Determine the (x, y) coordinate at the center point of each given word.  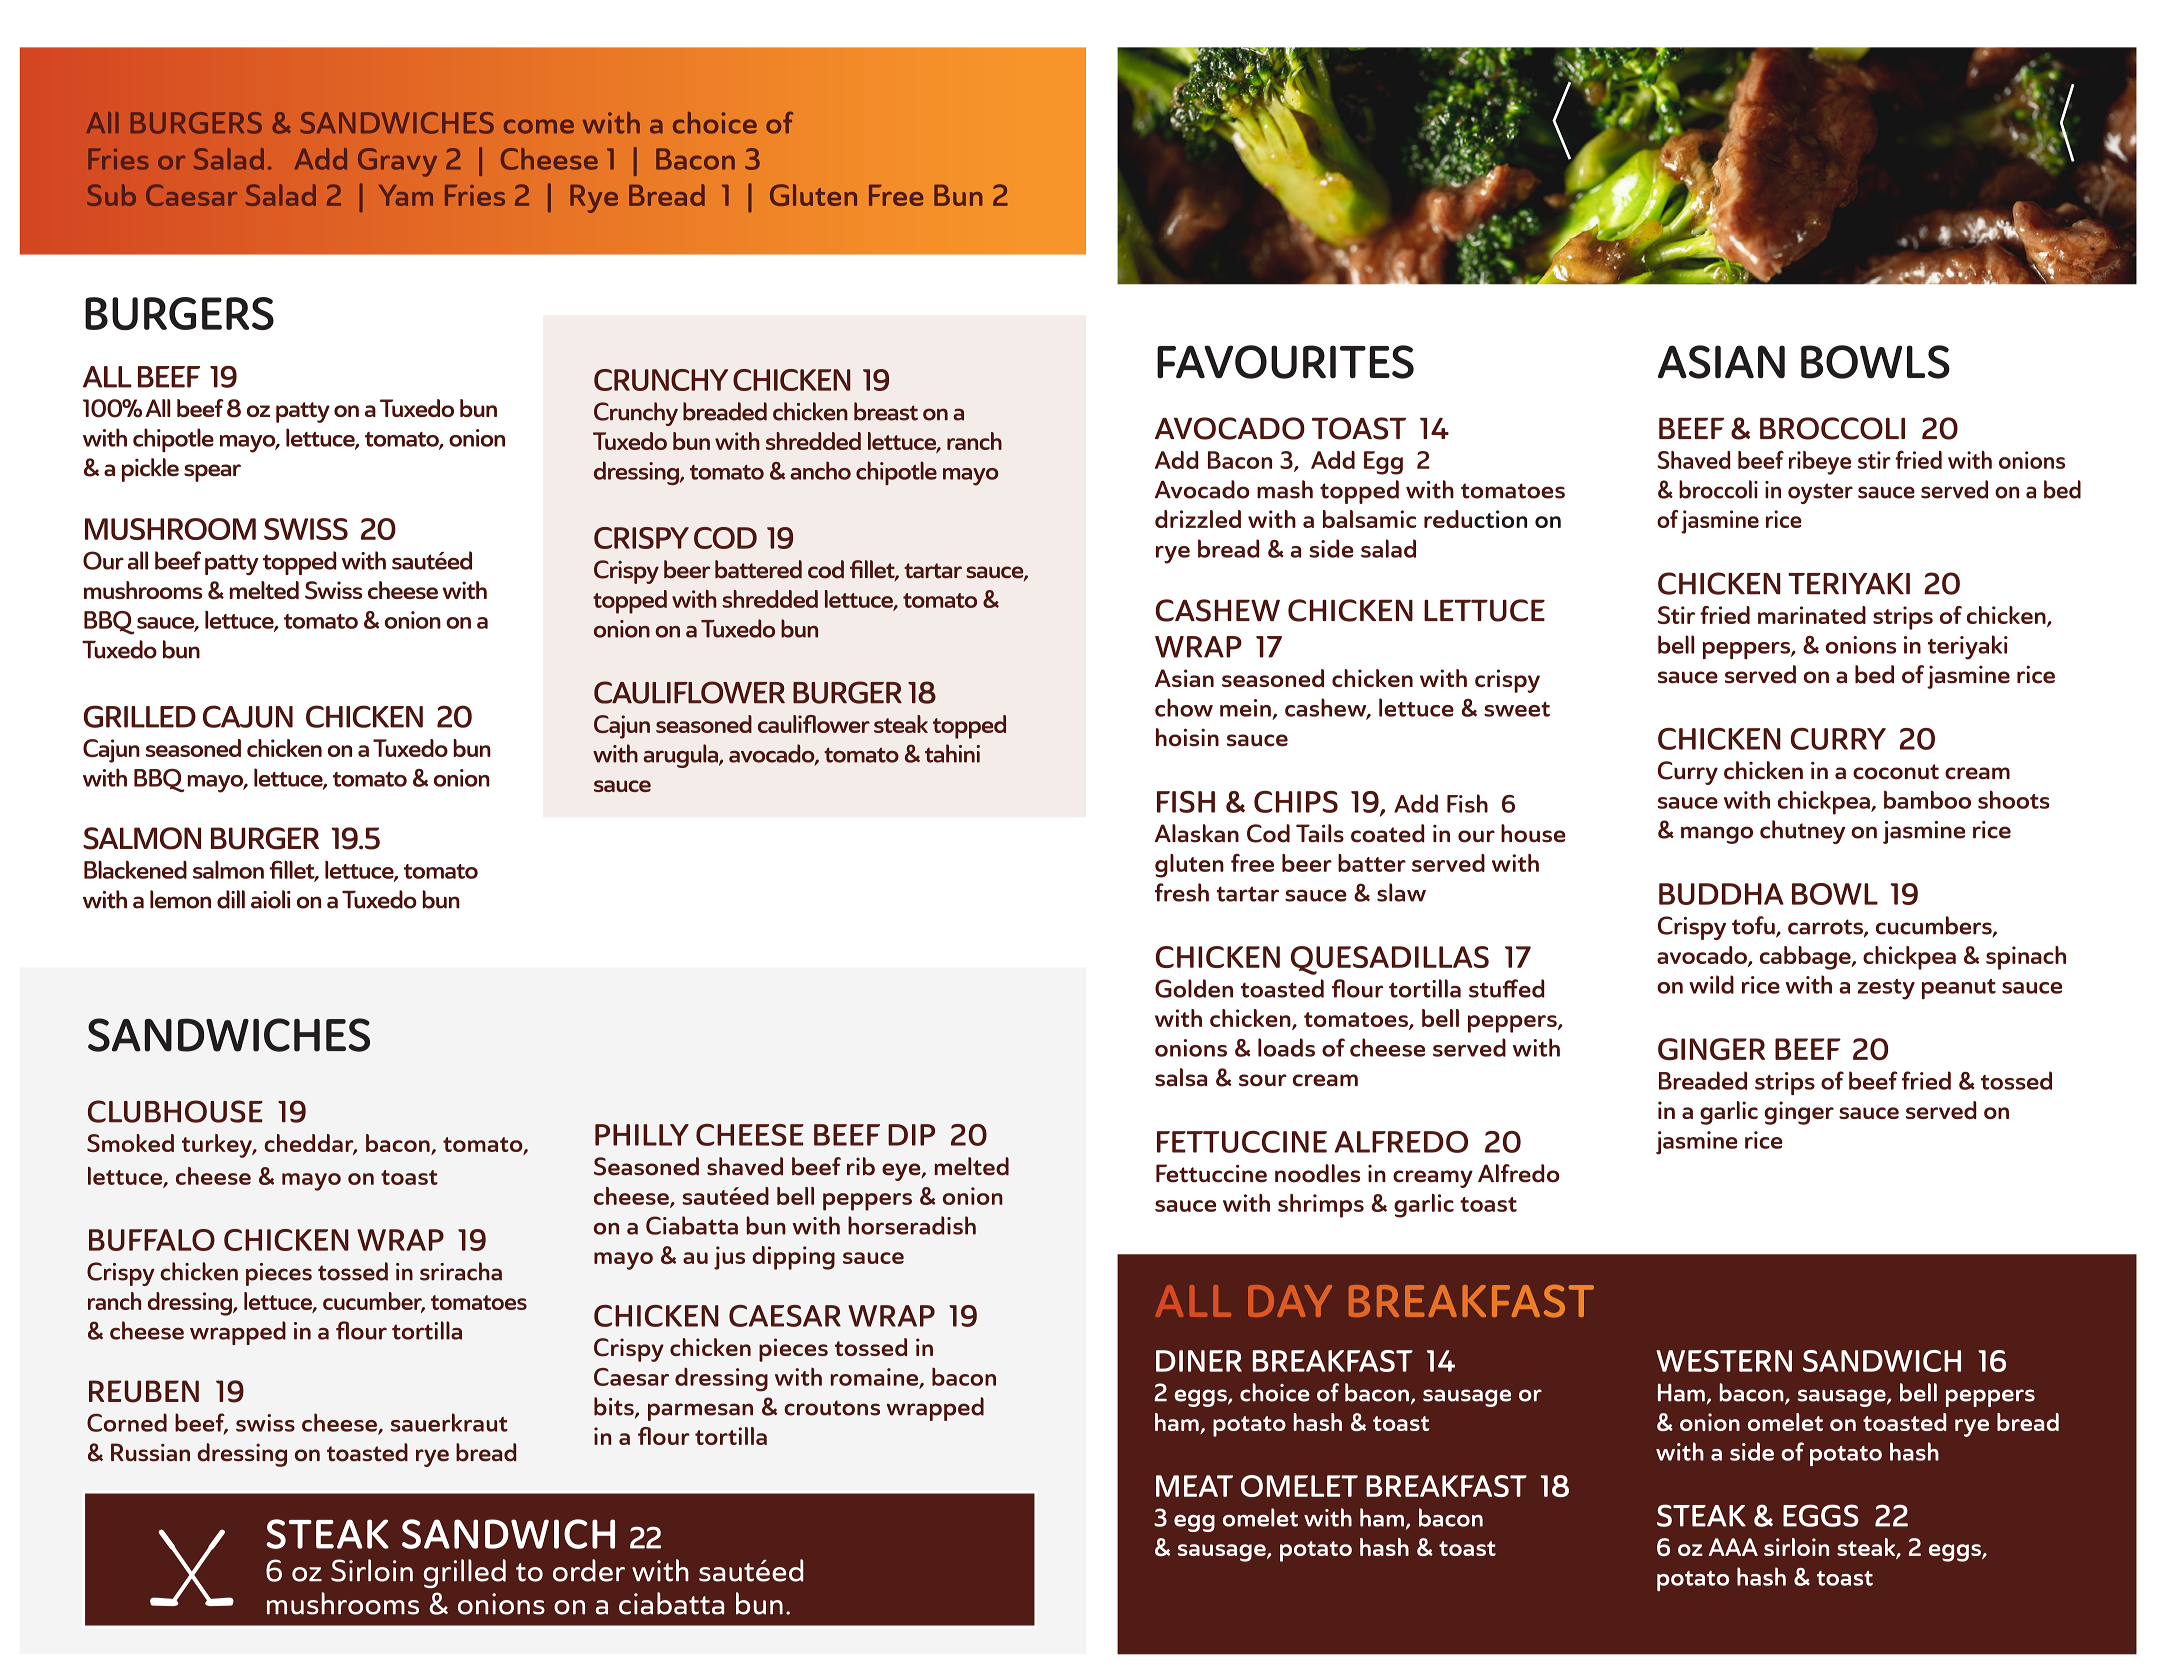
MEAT (1194, 1486)
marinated (1812, 615)
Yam (406, 195)
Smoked (130, 1143)
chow (1184, 707)
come (539, 126)
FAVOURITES (1285, 362)
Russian (150, 1452)
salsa (1181, 1077)
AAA (1733, 1547)
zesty (1886, 989)
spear (212, 473)
